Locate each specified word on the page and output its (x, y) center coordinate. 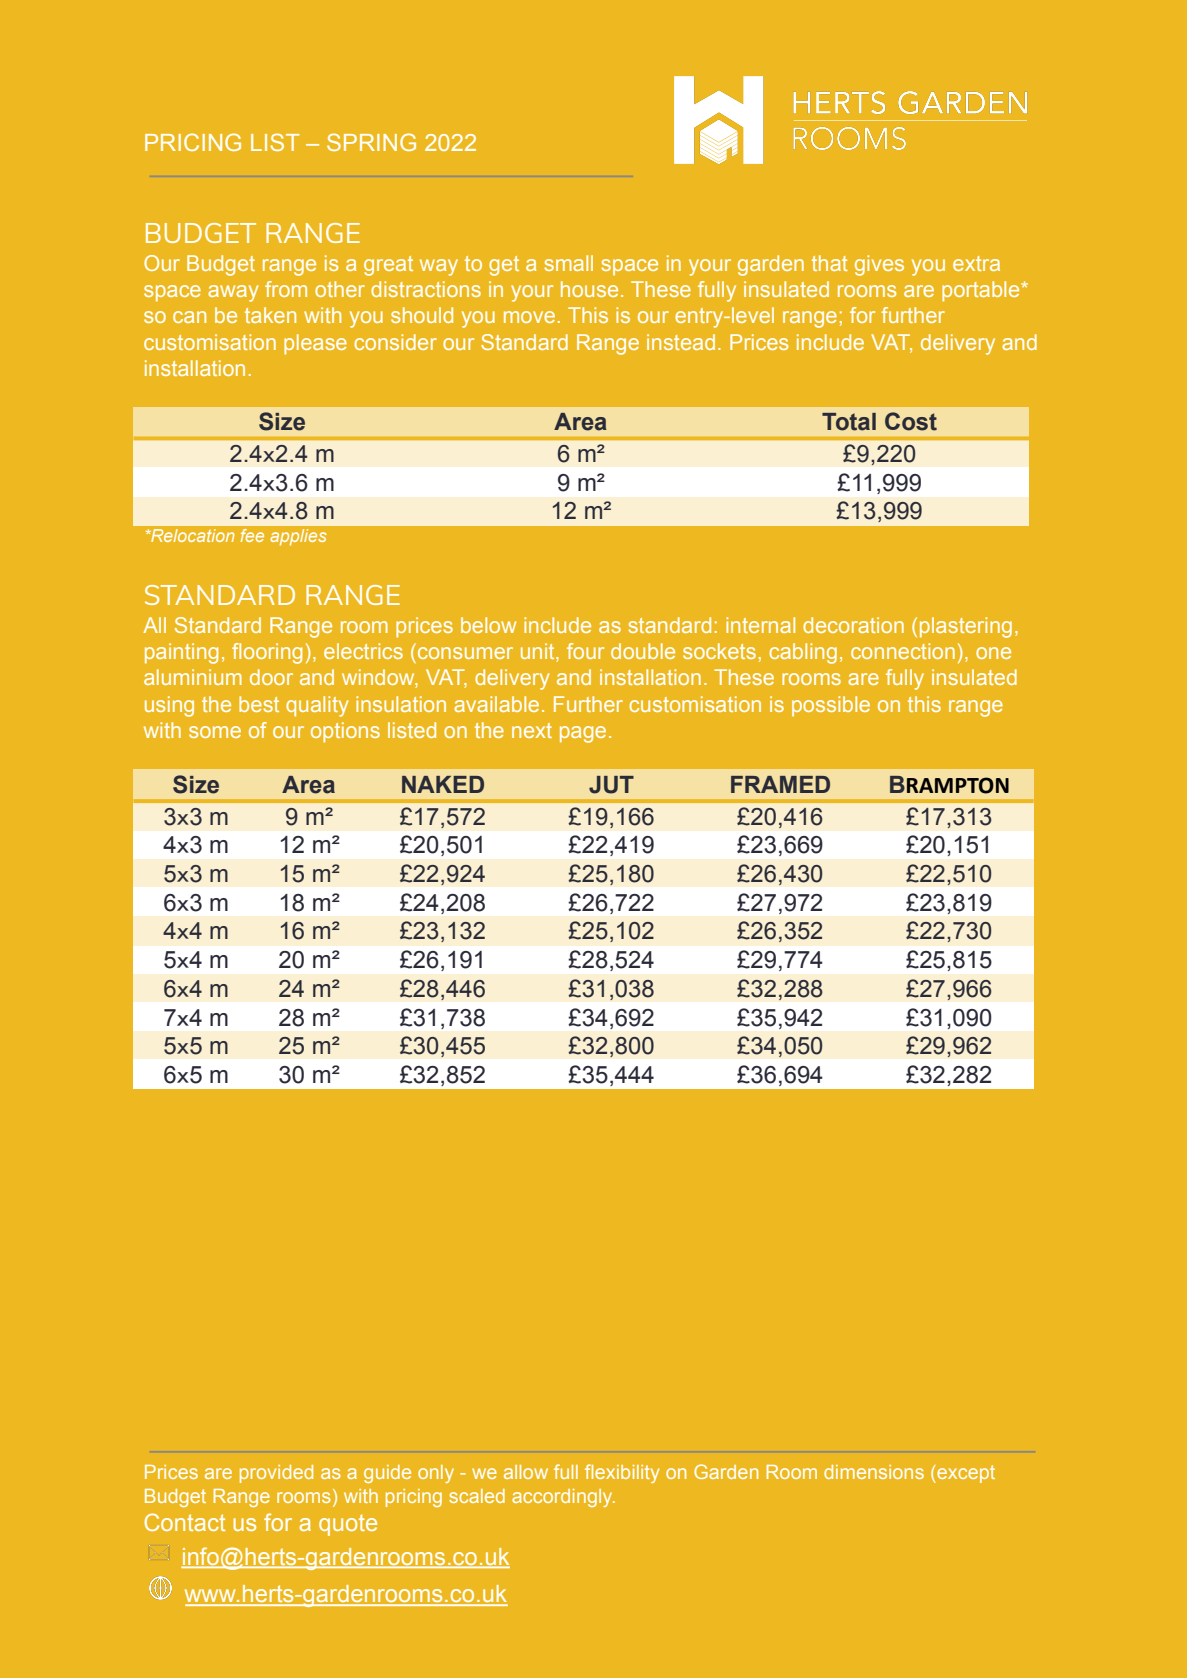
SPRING (371, 142)
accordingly (563, 1498)
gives (879, 265)
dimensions (874, 1472)
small (569, 263)
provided (276, 1474)
